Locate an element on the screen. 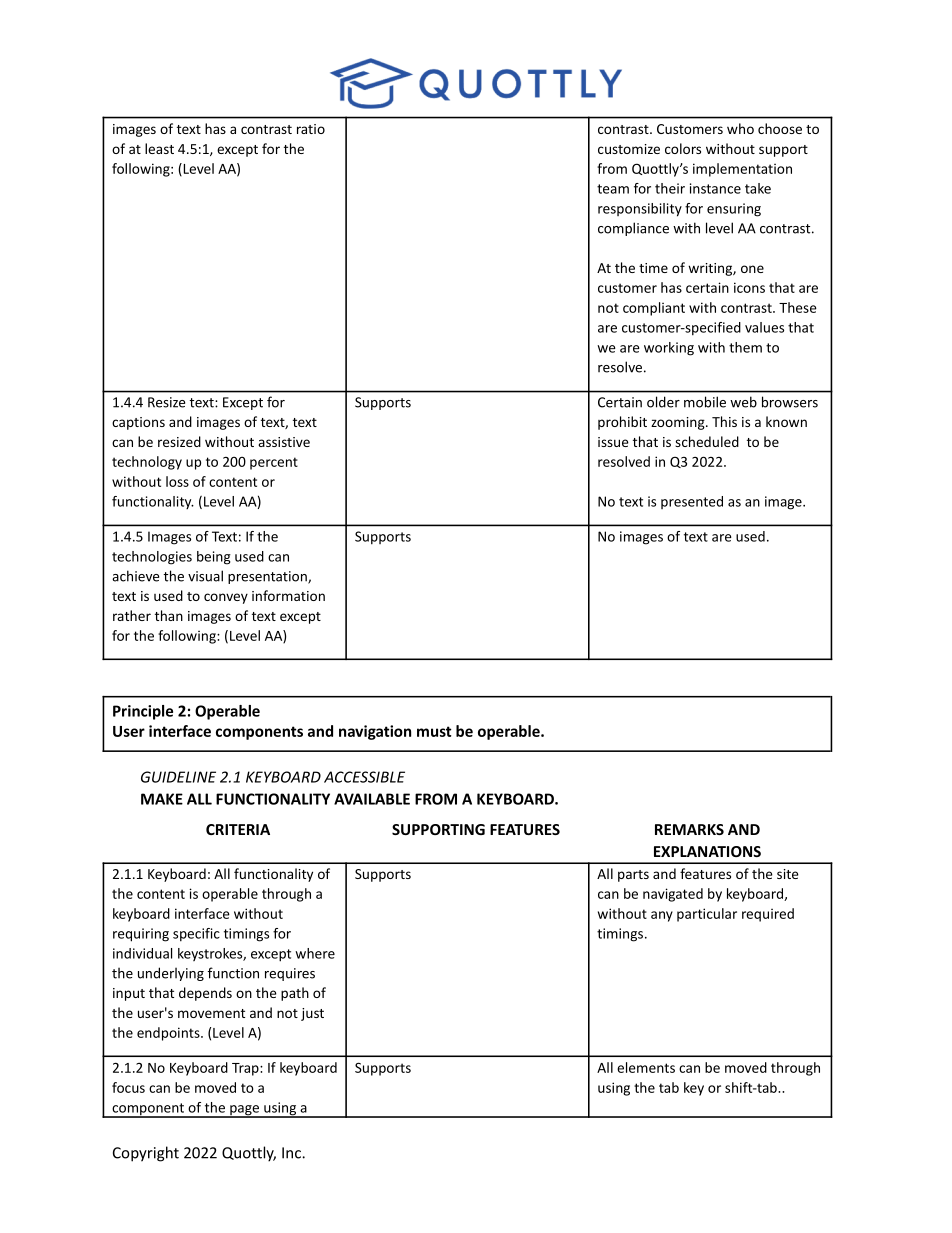 The image size is (952, 1233). least is located at coordinates (159, 148).
